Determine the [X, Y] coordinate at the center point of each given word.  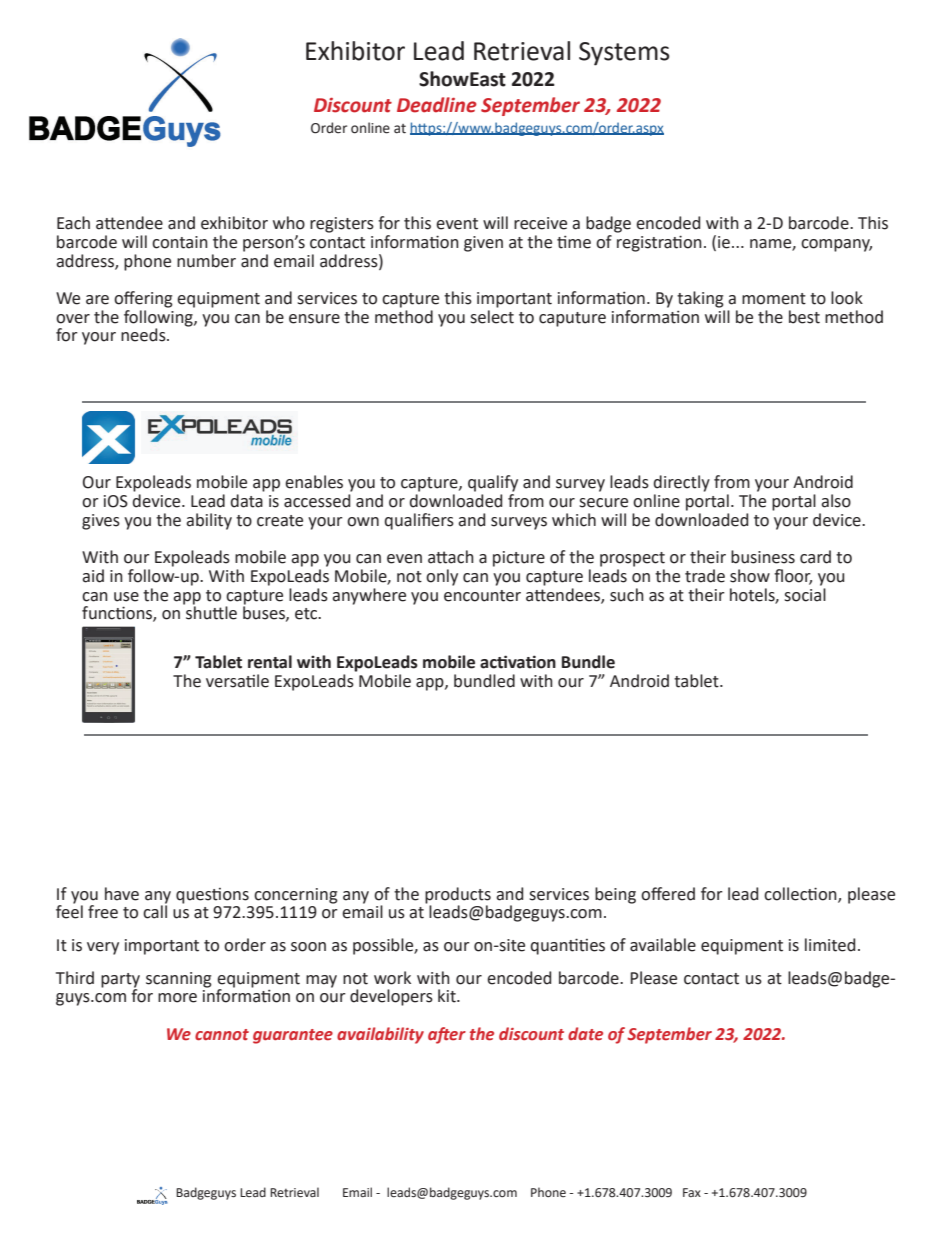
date [585, 1034]
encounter [482, 596]
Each [73, 223]
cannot [222, 1035]
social [805, 593]
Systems [624, 54]
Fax [692, 1192]
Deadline [437, 105]
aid [93, 576]
